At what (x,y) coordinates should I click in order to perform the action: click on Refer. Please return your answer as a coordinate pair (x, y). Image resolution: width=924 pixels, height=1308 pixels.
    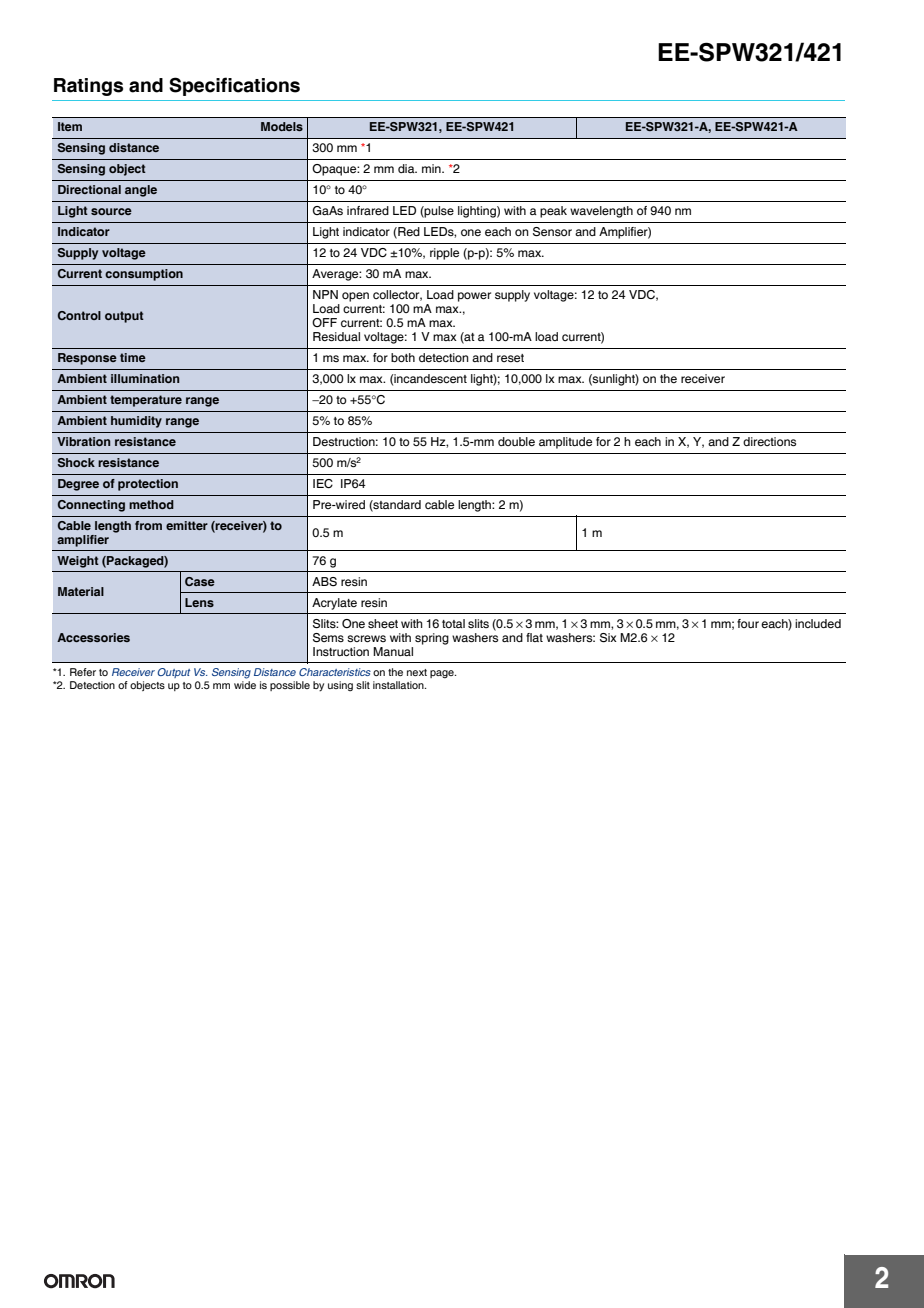
    Looking at the image, I should click on (83, 672).
